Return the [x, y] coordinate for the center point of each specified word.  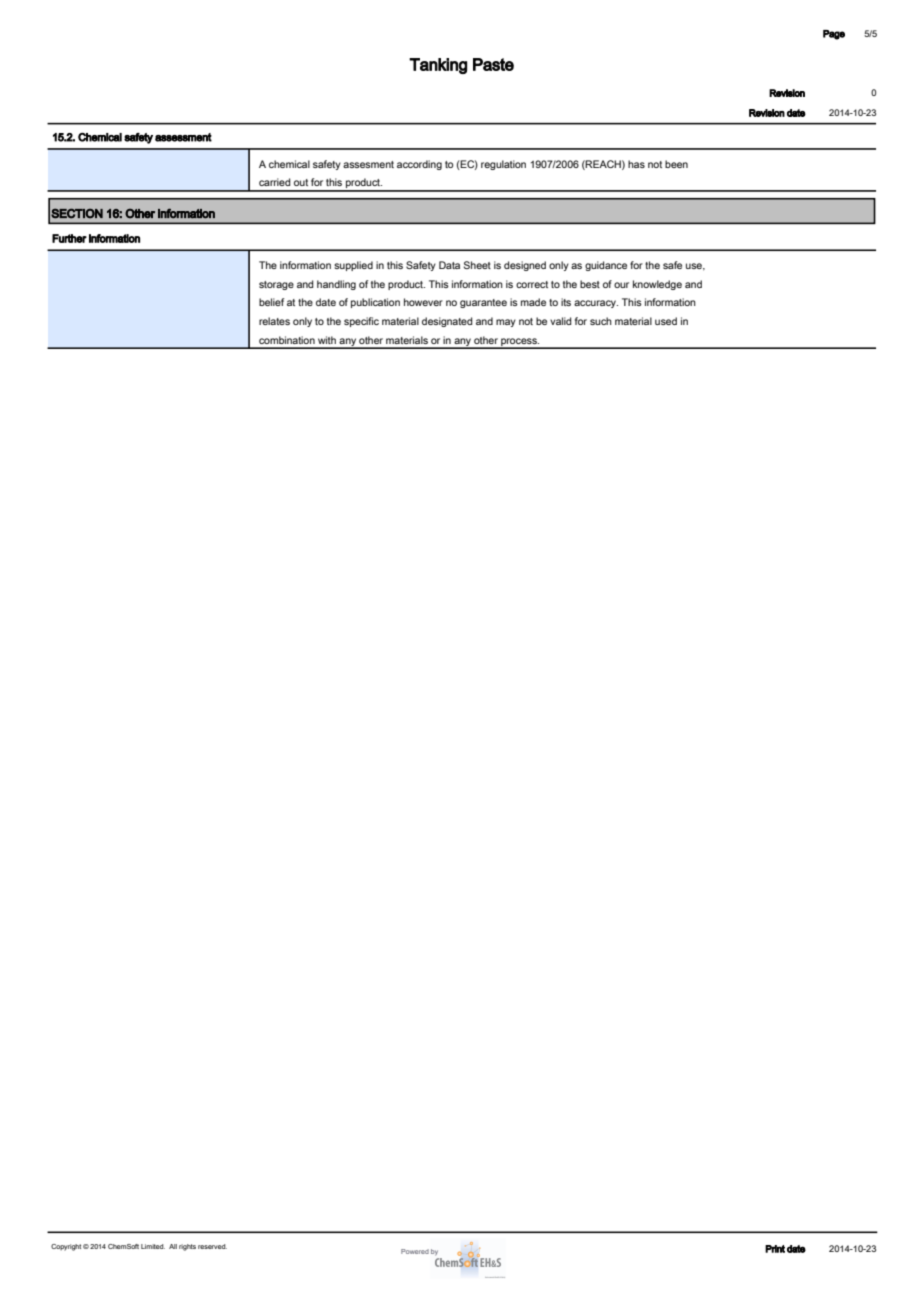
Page [834, 35]
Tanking [438, 66]
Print [775, 1249]
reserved [212, 1246]
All [173, 1246]
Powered [415, 1251]
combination [287, 340]
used [666, 321]
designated [447, 322]
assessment [183, 137]
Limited [153, 1246]
